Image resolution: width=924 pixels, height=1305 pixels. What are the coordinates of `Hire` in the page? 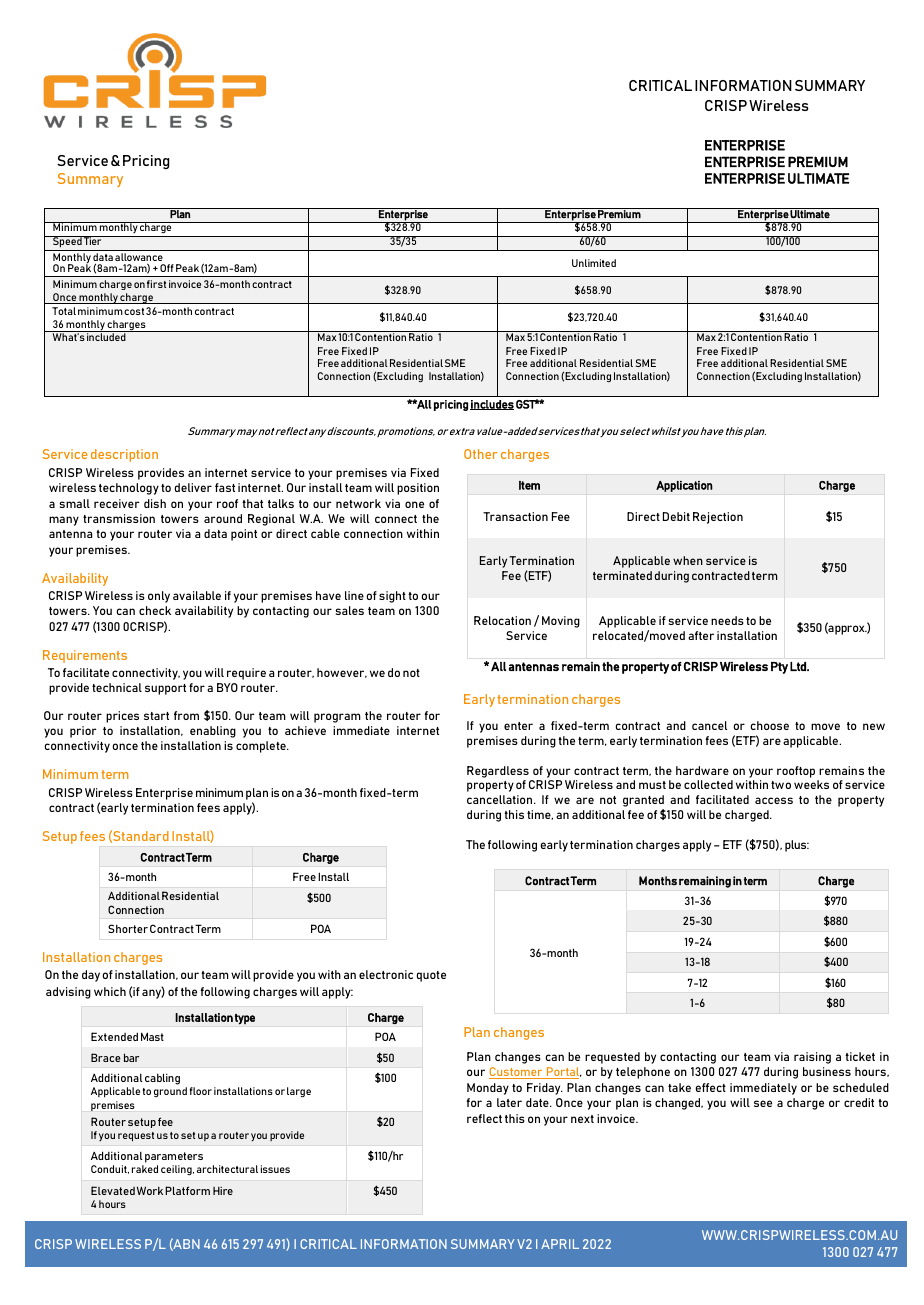 It's located at (223, 1191).
